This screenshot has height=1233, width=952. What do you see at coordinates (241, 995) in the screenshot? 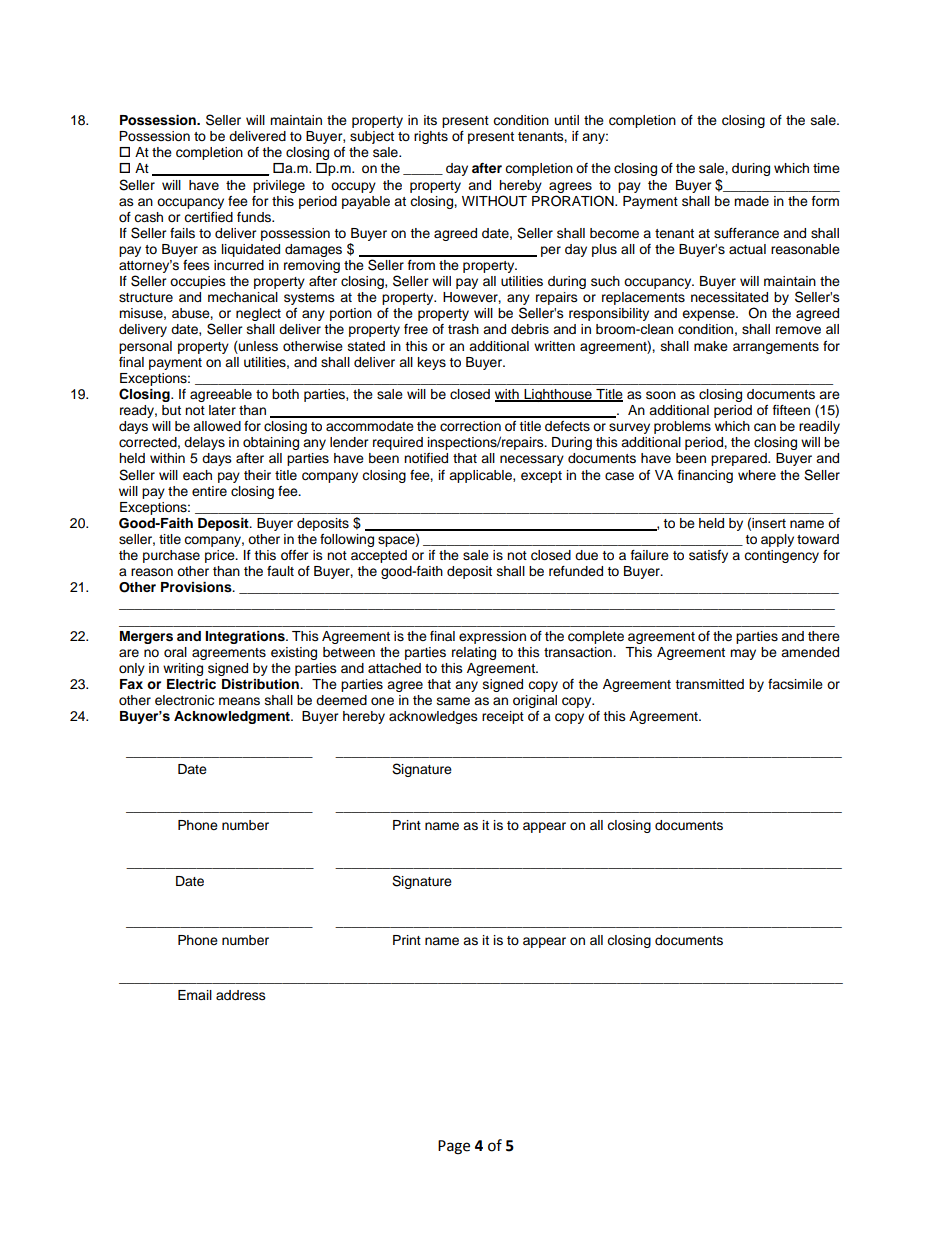
I see `address` at bounding box center [241, 995].
